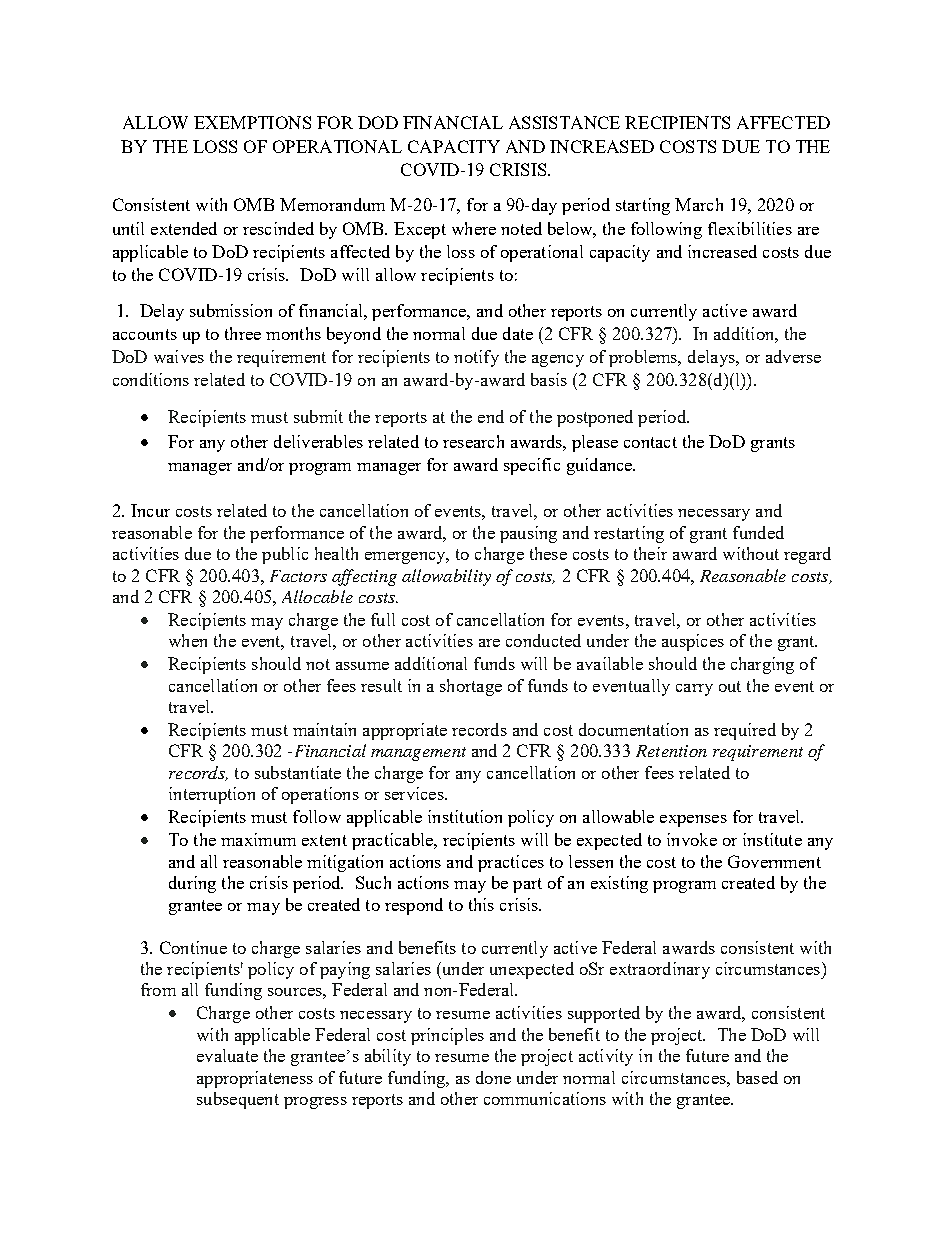 Image resolution: width=952 pixels, height=1233 pixels. What do you see at coordinates (473, 441) in the screenshot?
I see `research` at bounding box center [473, 441].
